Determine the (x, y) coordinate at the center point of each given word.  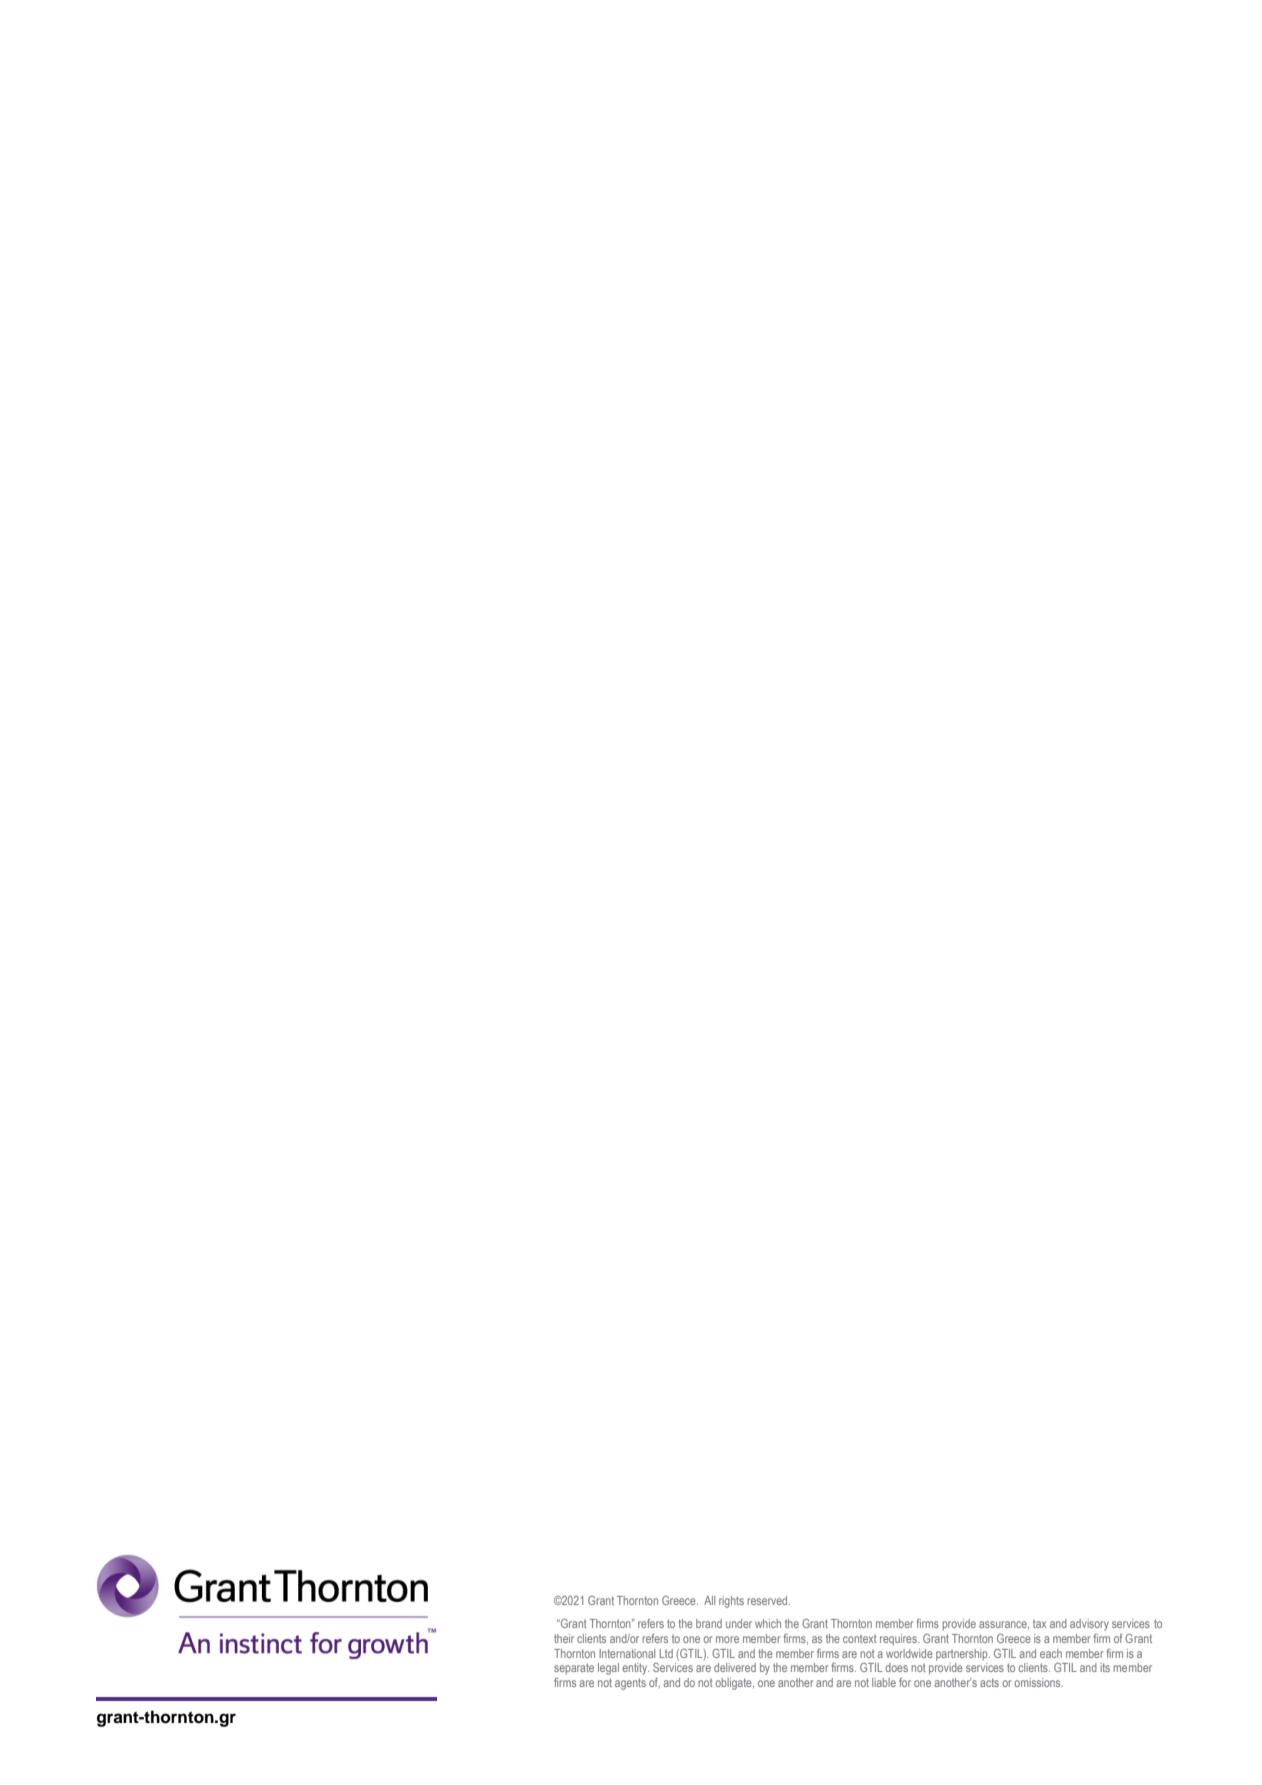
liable (884, 1682)
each (1051, 1653)
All (709, 1600)
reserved (768, 1600)
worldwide (909, 1653)
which (768, 1623)
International (627, 1653)
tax (1039, 1623)
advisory (1089, 1625)
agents (630, 1684)
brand (709, 1623)
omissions (1038, 1682)
